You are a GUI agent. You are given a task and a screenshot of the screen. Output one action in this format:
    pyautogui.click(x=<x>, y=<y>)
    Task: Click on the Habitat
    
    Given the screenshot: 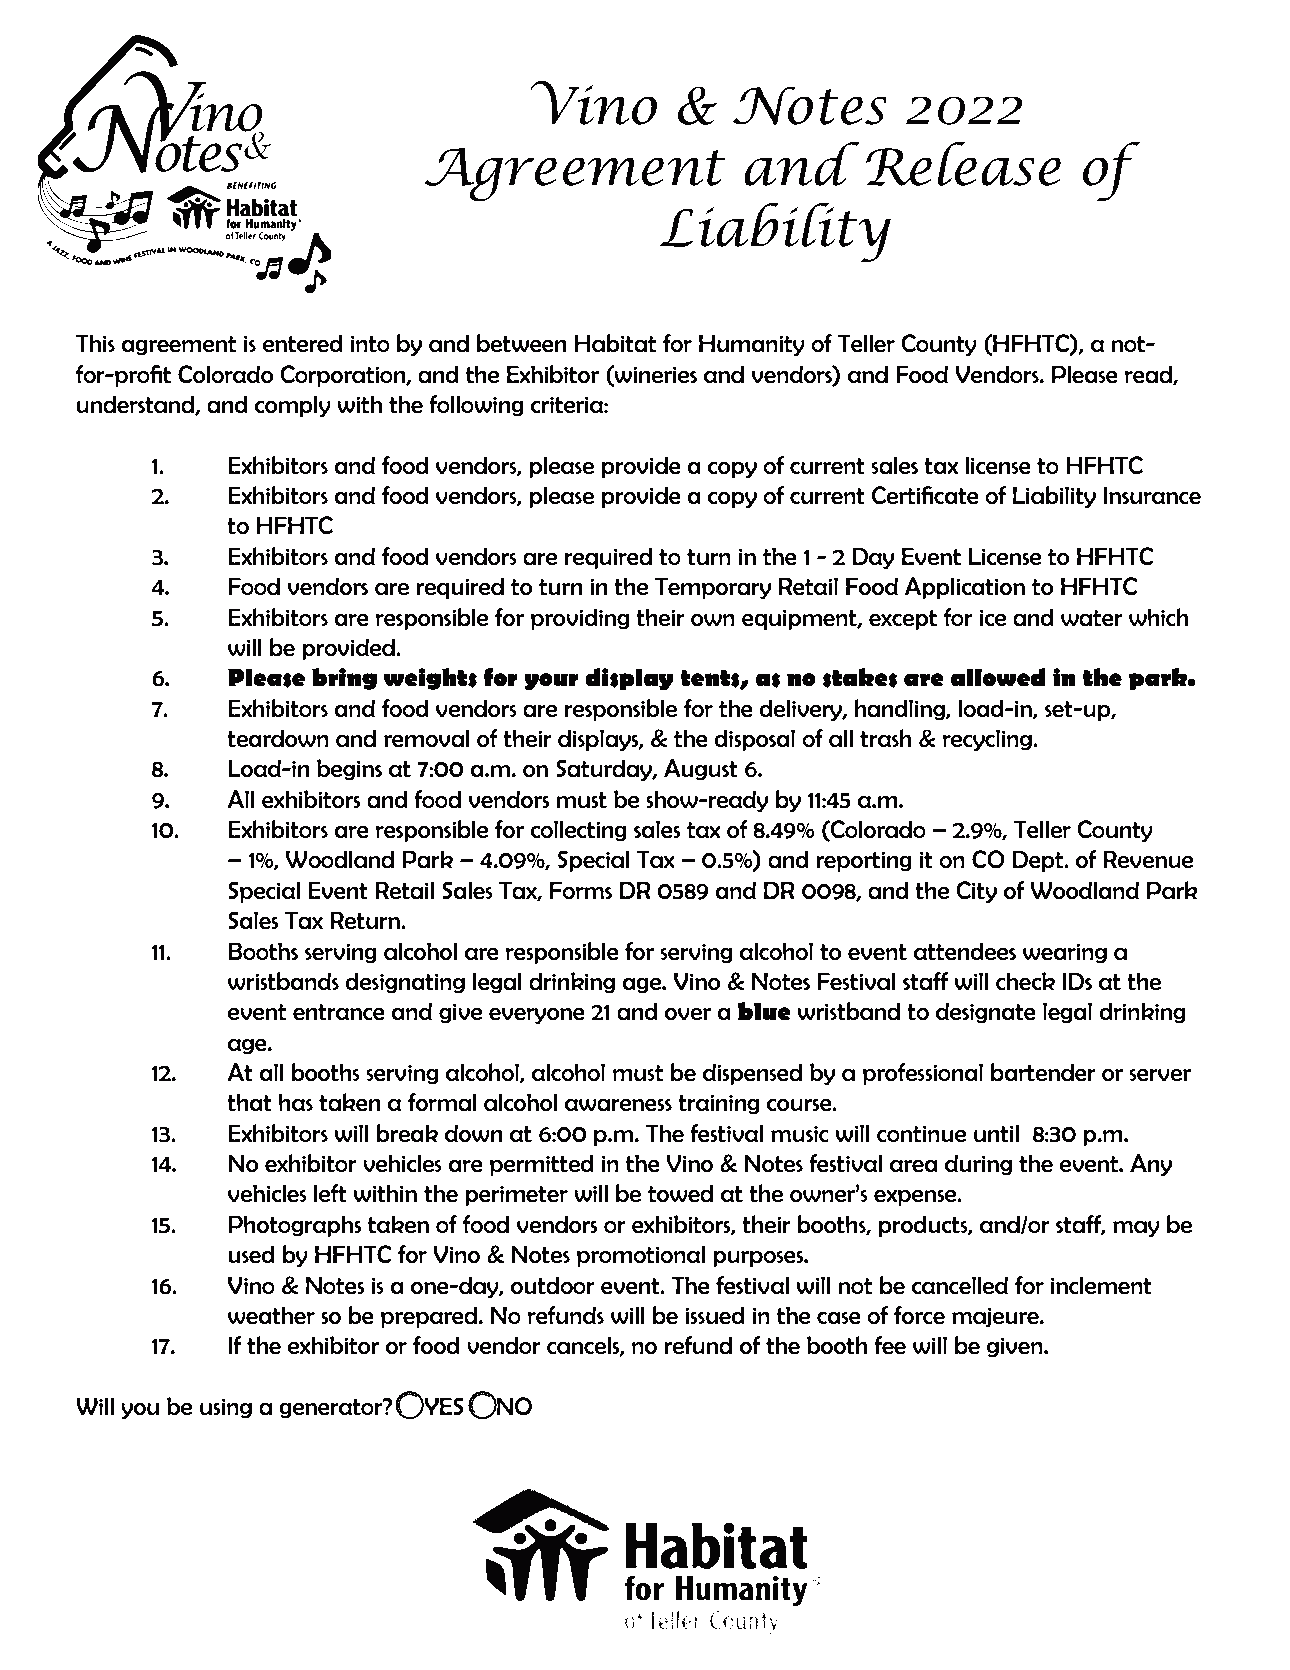 What is the action you would take?
    pyautogui.click(x=615, y=343)
